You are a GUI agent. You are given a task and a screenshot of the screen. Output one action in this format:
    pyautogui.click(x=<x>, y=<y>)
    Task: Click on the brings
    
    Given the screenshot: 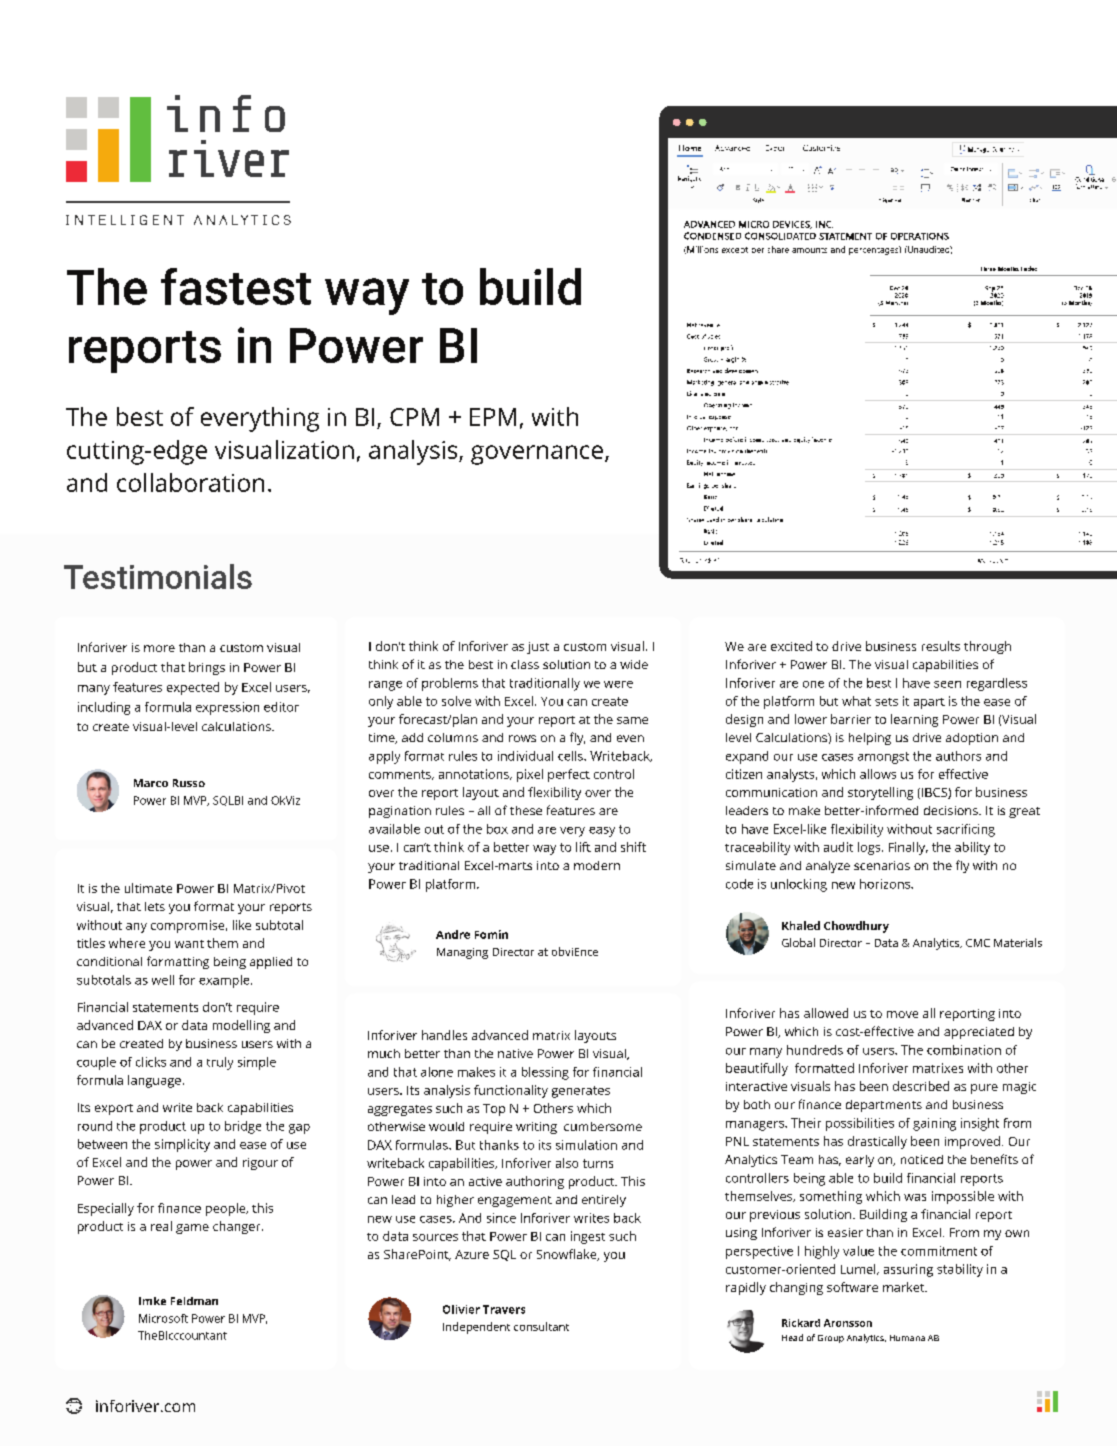 What is the action you would take?
    pyautogui.click(x=207, y=668)
